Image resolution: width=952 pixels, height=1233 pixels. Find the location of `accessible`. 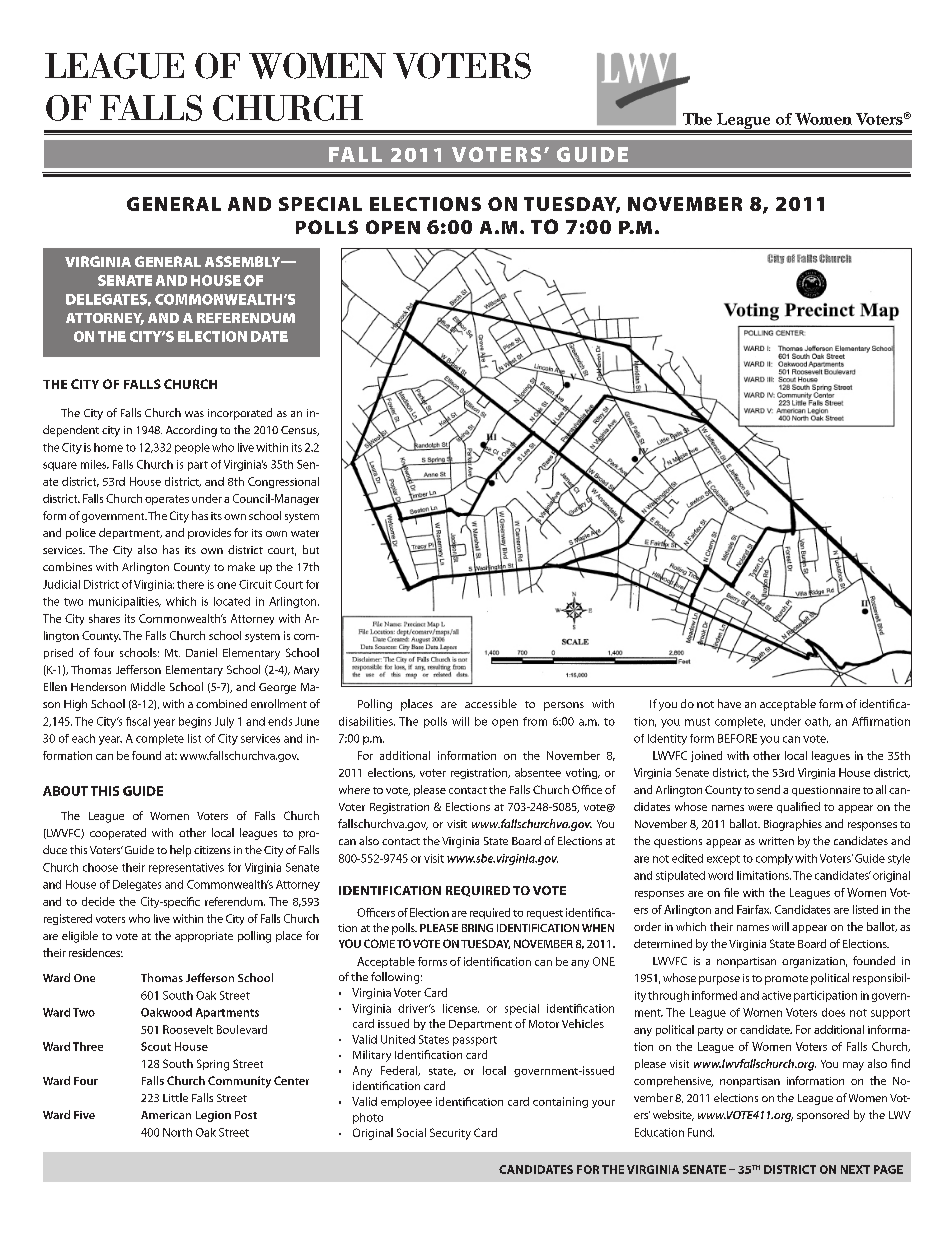

accessible is located at coordinates (491, 703).
